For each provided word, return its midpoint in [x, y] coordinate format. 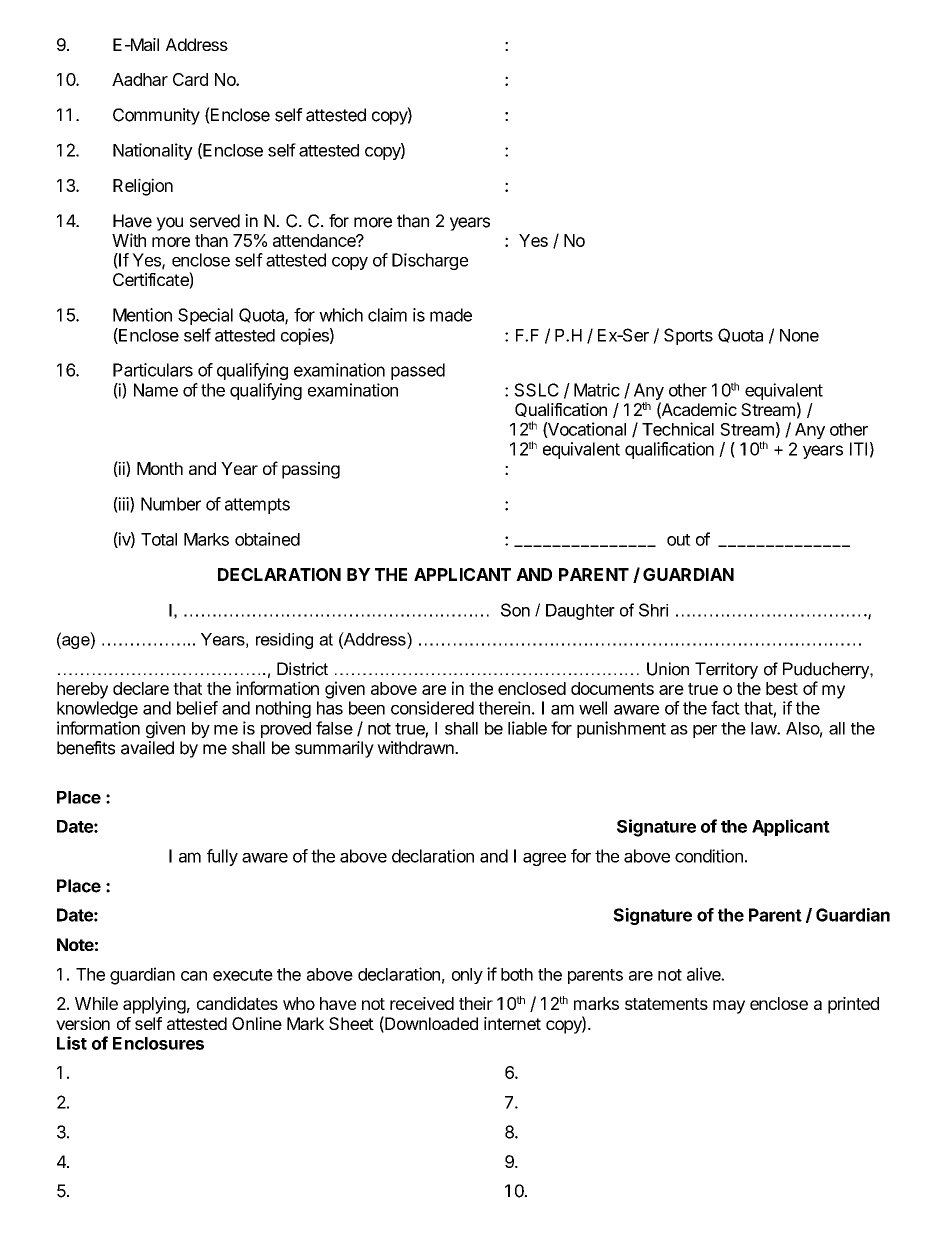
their [476, 1003]
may [729, 1007]
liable [527, 728]
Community [156, 116]
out [679, 540]
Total [159, 539]
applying [154, 1005]
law [764, 728]
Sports [688, 336]
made [451, 315]
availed [147, 748]
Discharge [430, 261]
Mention [142, 315]
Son [515, 610]
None [799, 335]
